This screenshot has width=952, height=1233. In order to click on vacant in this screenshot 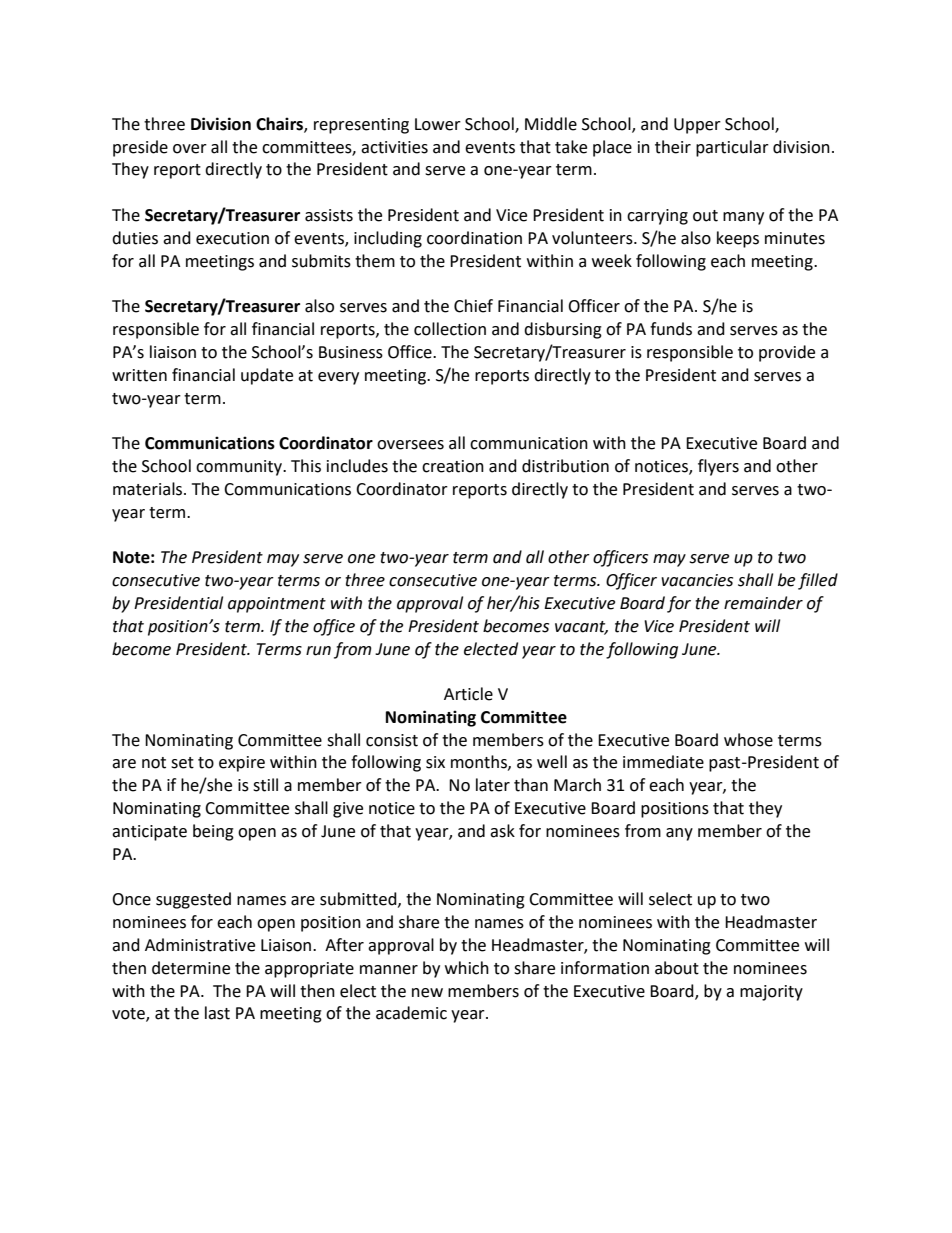, I will do `click(581, 627)`.
